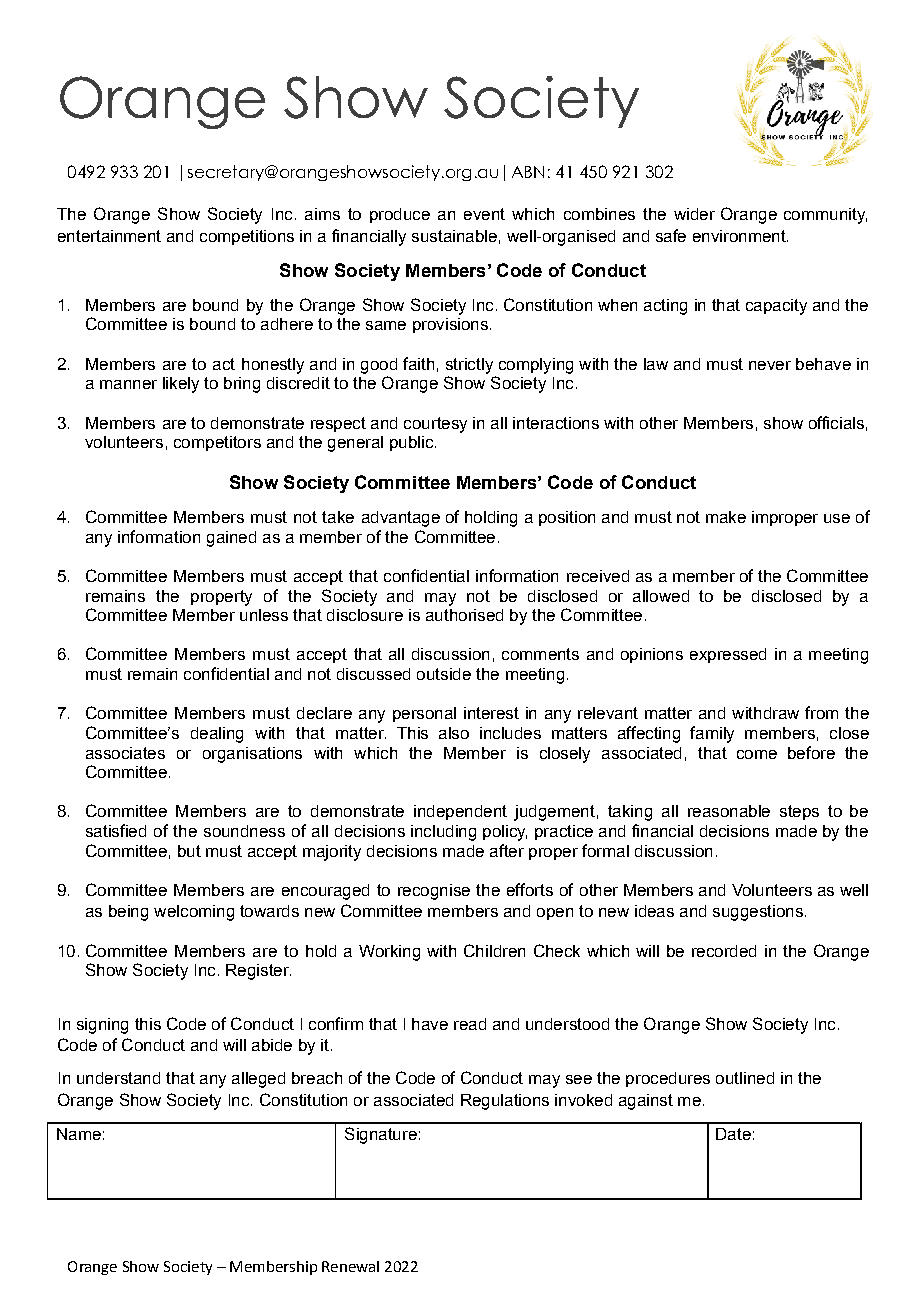  Describe the element at coordinates (434, 892) in the screenshot. I see `recognise` at that location.
